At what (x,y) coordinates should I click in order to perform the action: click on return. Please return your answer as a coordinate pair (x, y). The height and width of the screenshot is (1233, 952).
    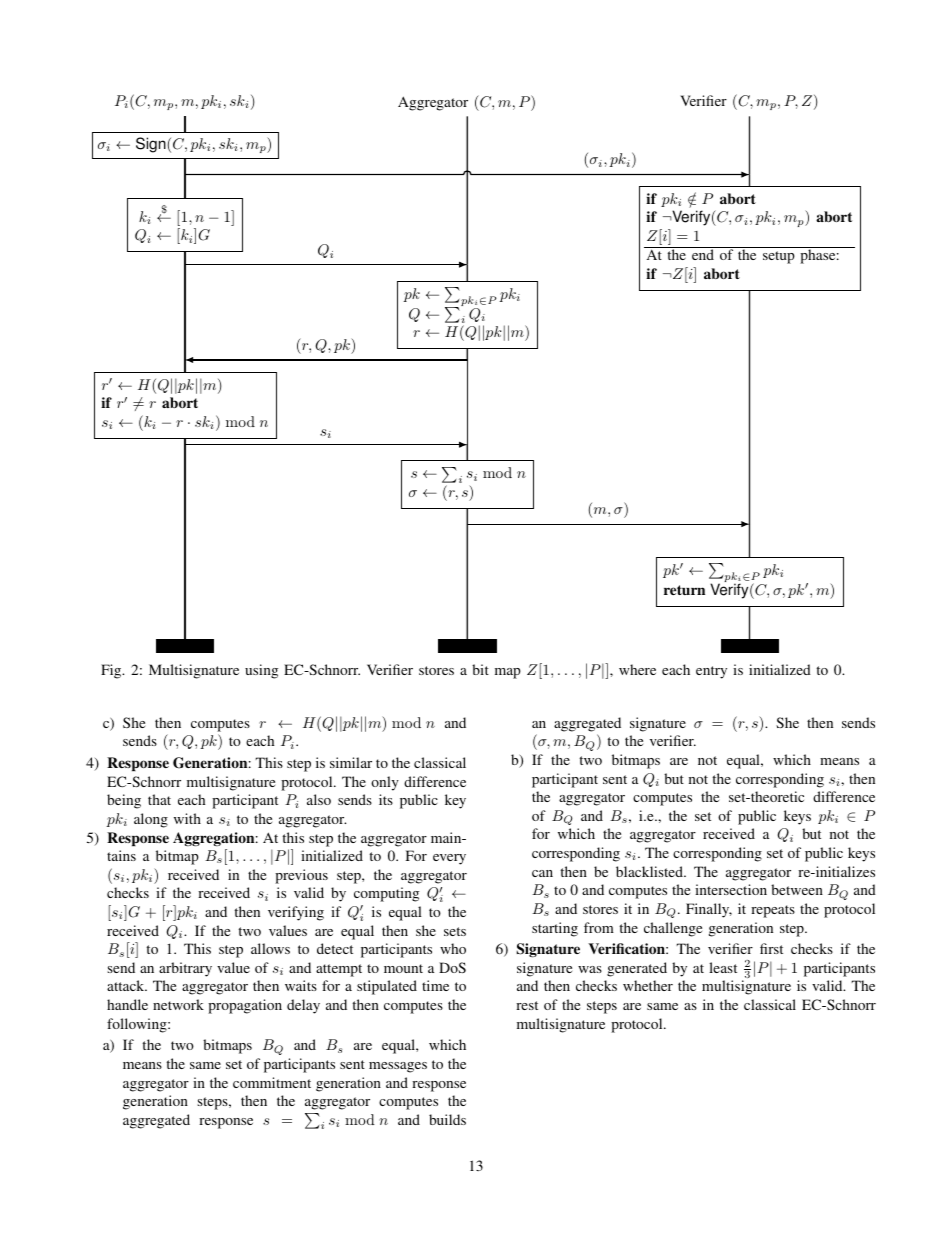
    Looking at the image, I should click on (684, 590).
